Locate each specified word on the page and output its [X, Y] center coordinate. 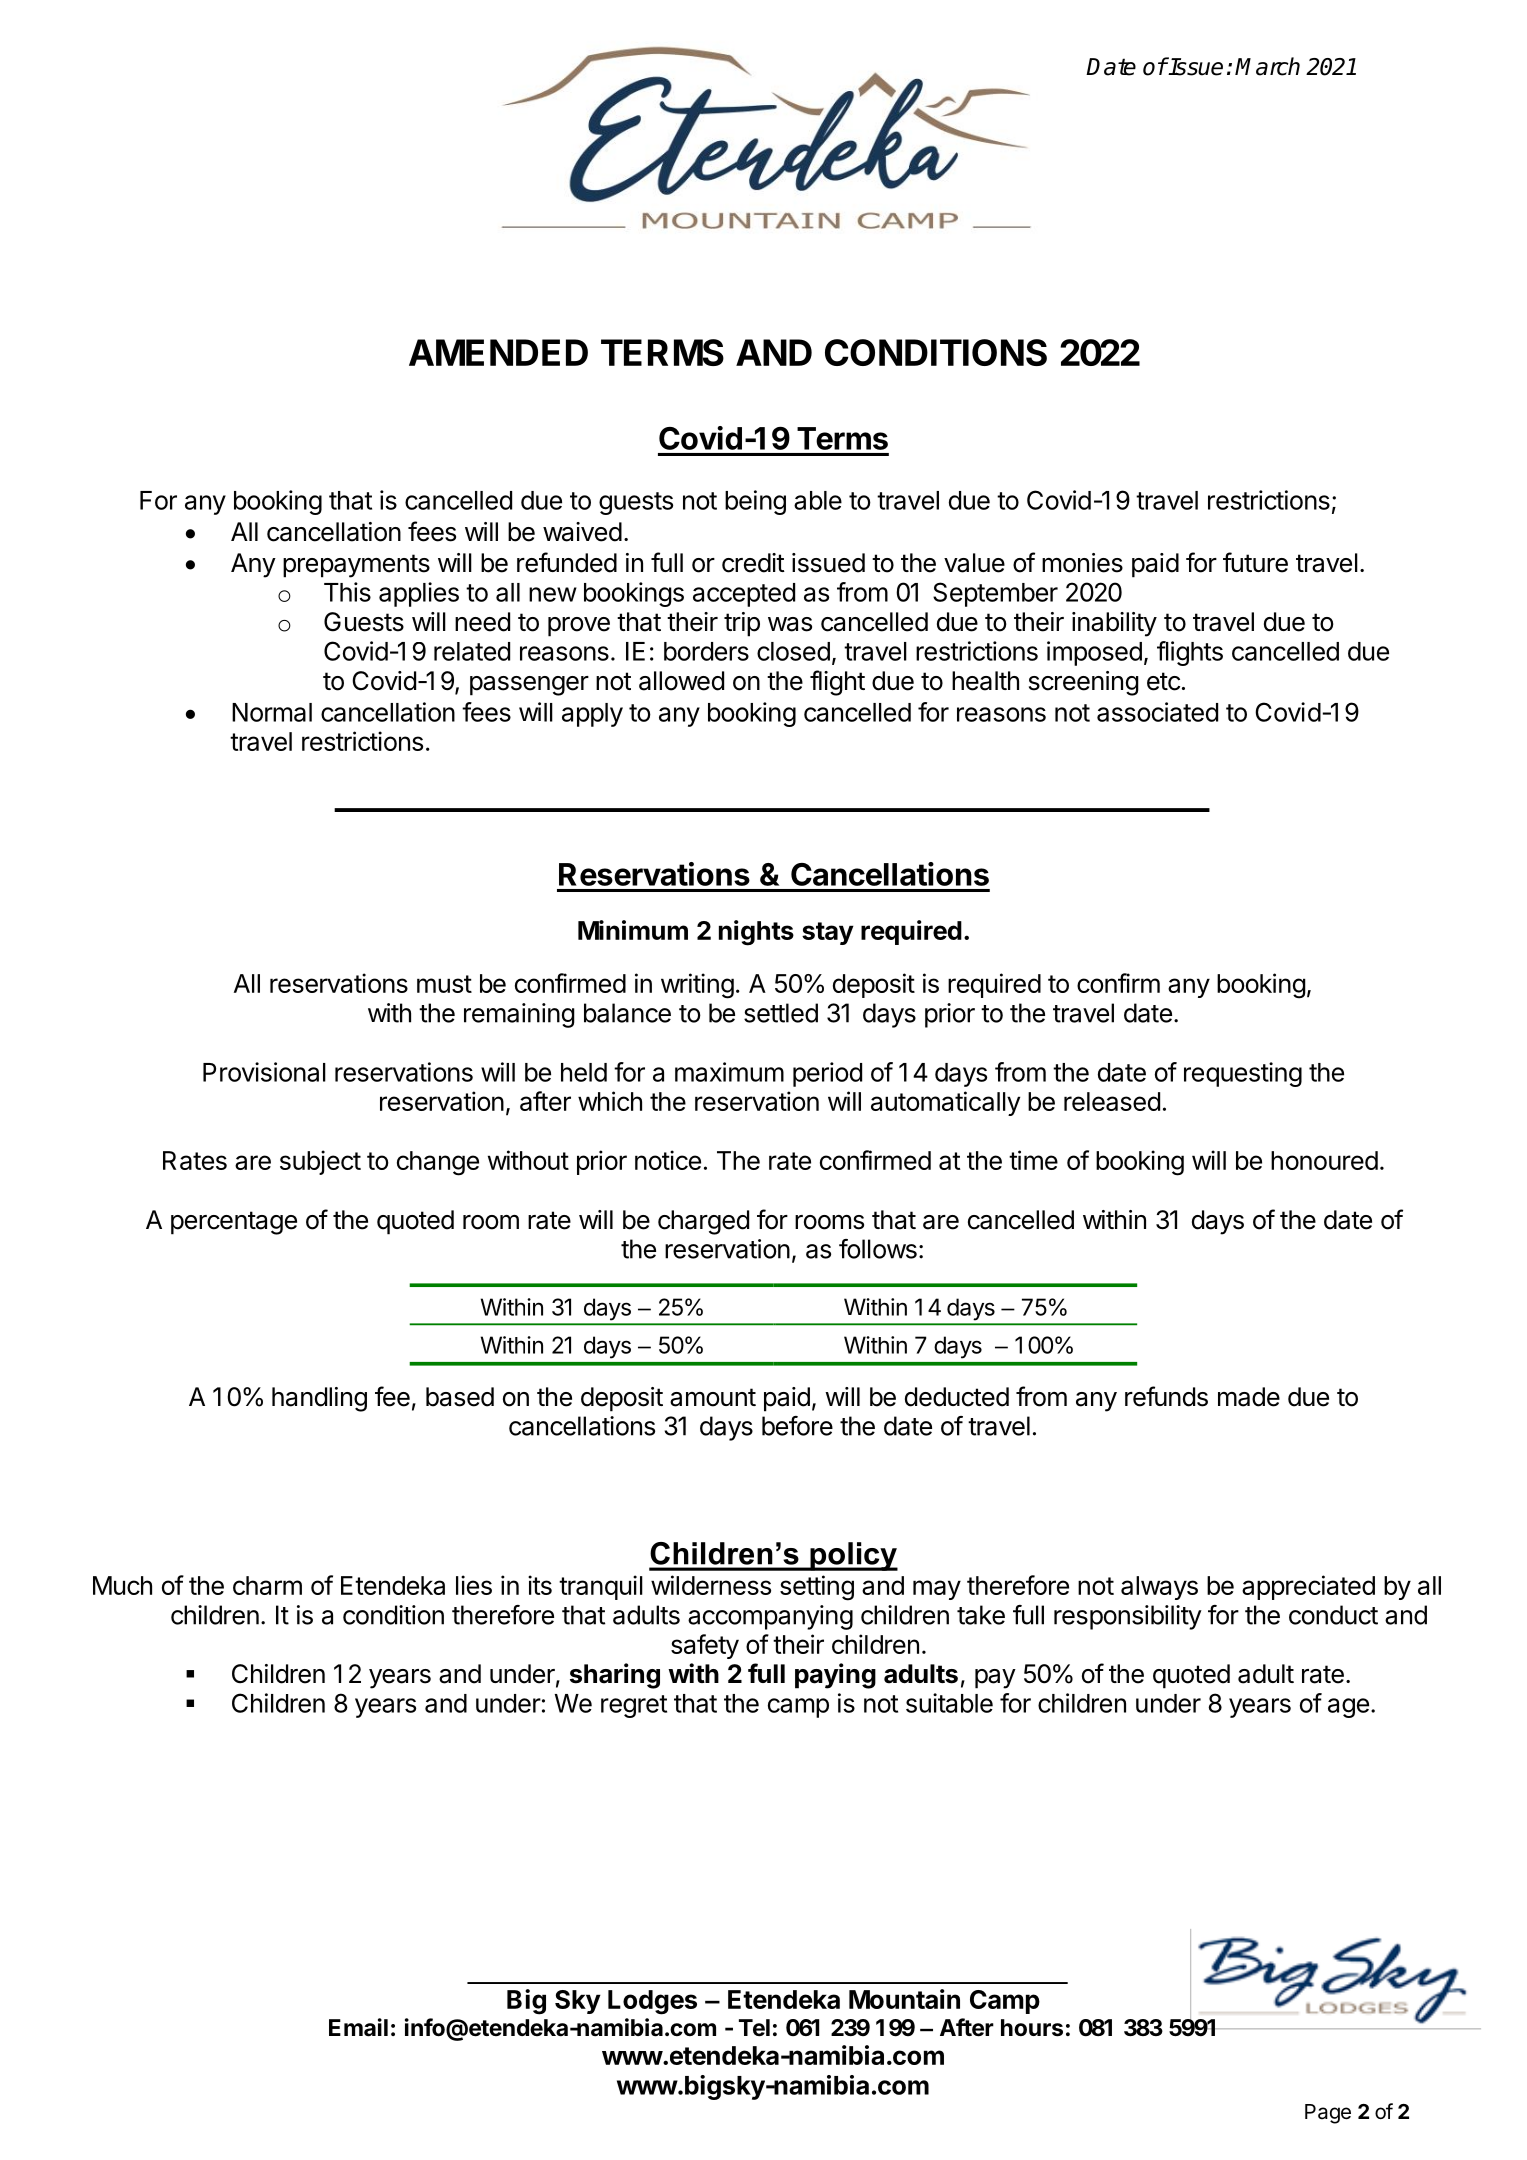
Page [1328, 2114]
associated [1157, 712]
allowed [681, 681]
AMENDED [498, 352]
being [755, 502]
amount [713, 1397]
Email [358, 2027]
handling [319, 1399]
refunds [1166, 1396]
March [1267, 66]
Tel [754, 2028]
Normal [272, 712]
